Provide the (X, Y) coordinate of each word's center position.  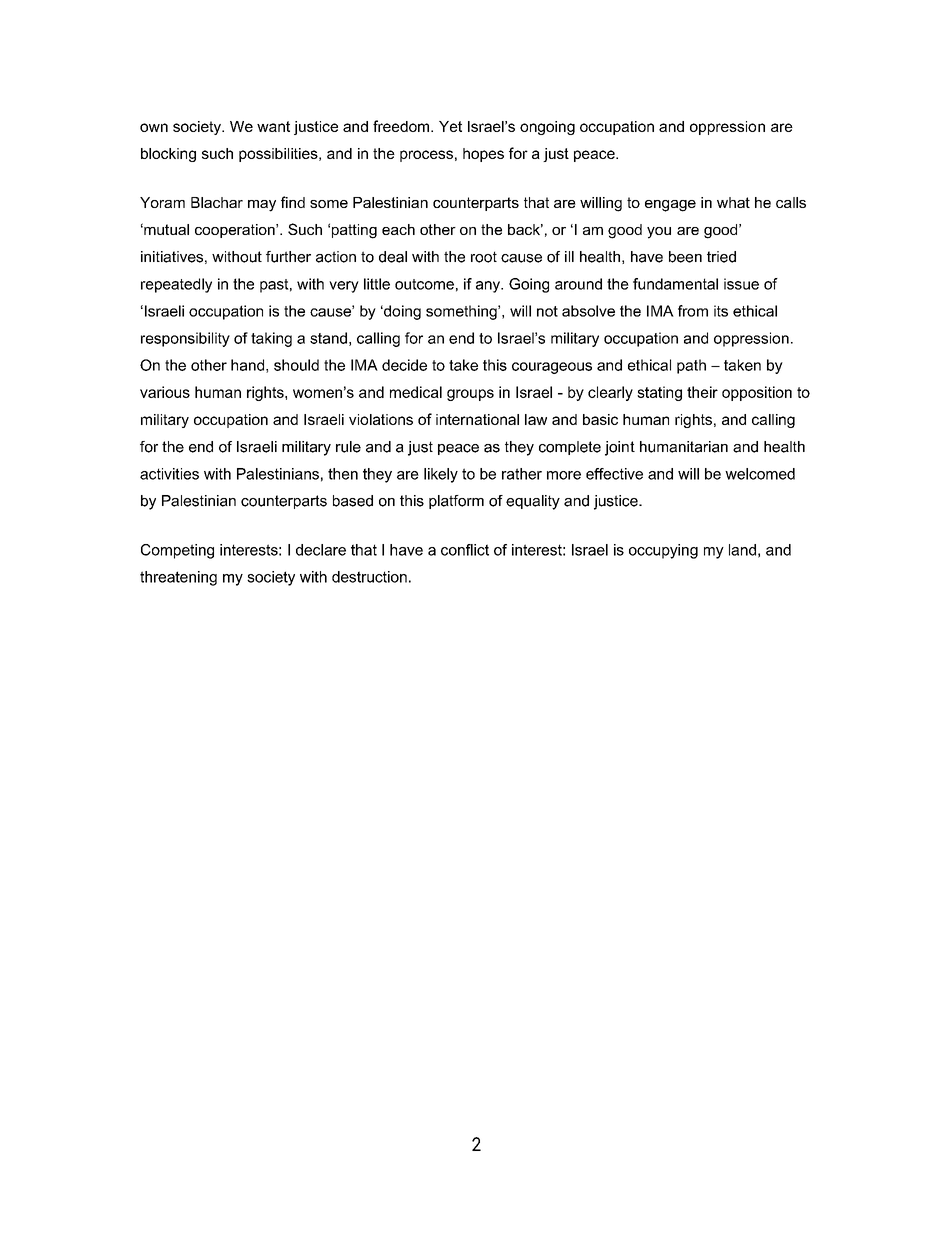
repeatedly (176, 285)
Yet (450, 126)
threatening (178, 578)
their (702, 392)
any (489, 287)
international (477, 419)
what (733, 202)
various (165, 392)
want (273, 126)
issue (741, 284)
